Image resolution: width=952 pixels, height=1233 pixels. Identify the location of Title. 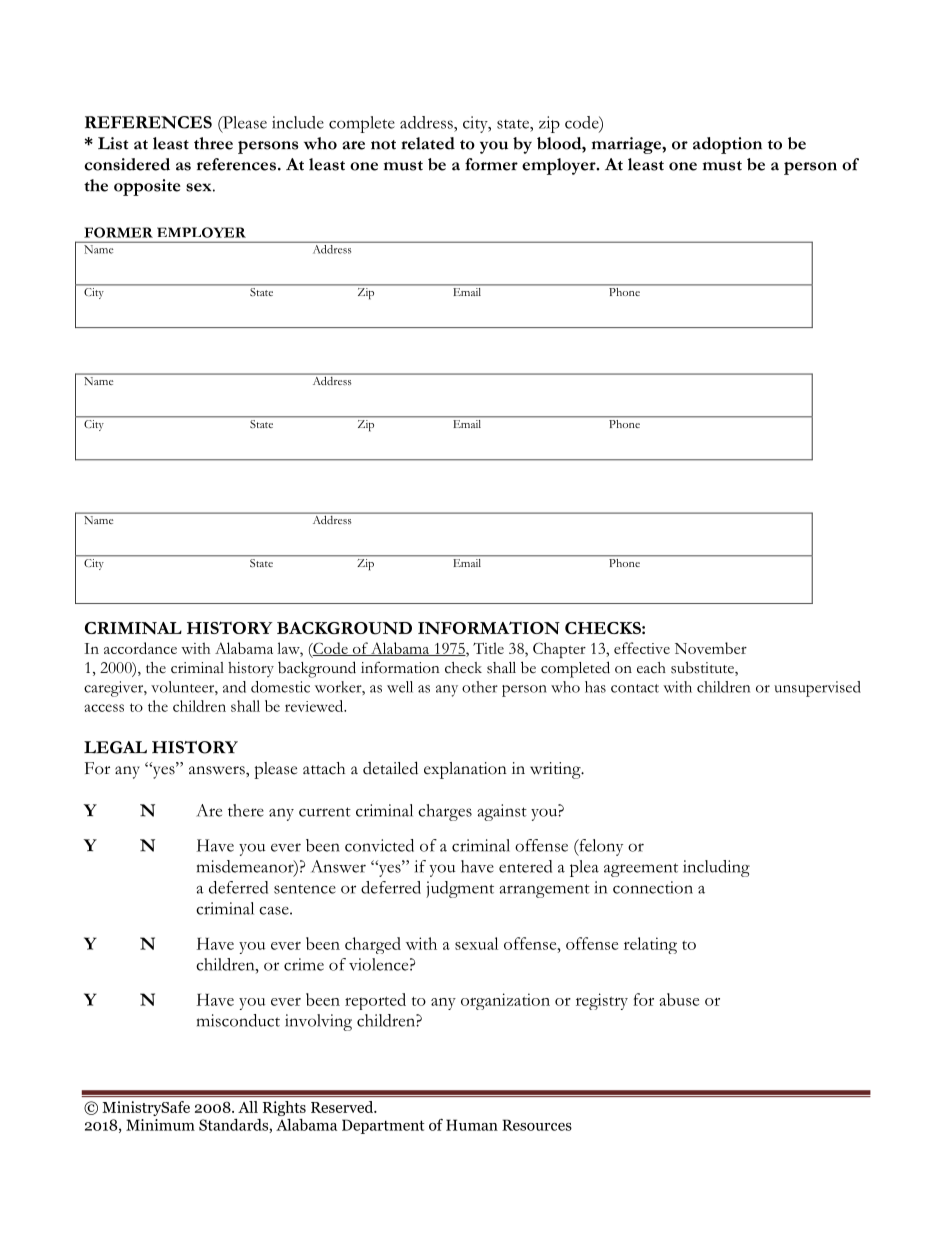
(488, 648).
